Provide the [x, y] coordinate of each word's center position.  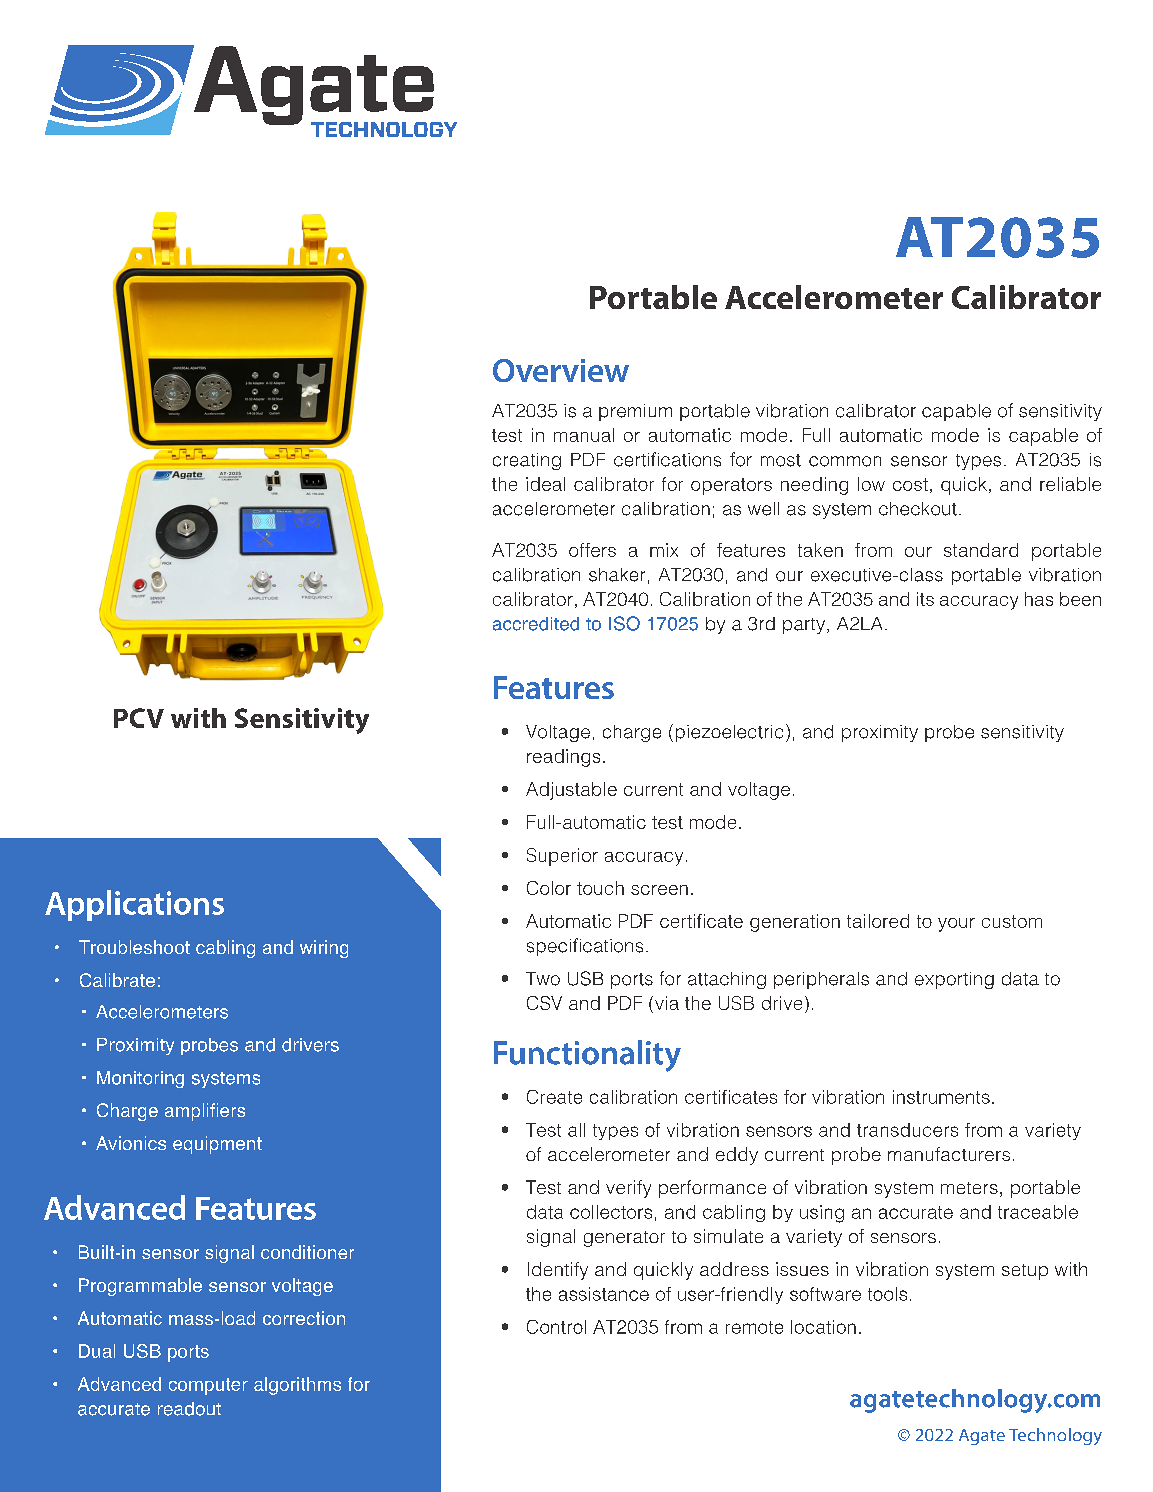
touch [600, 888]
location [823, 1327]
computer [208, 1386]
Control [556, 1327]
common [845, 461]
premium [635, 412]
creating [527, 461]
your [956, 925]
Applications [134, 905]
